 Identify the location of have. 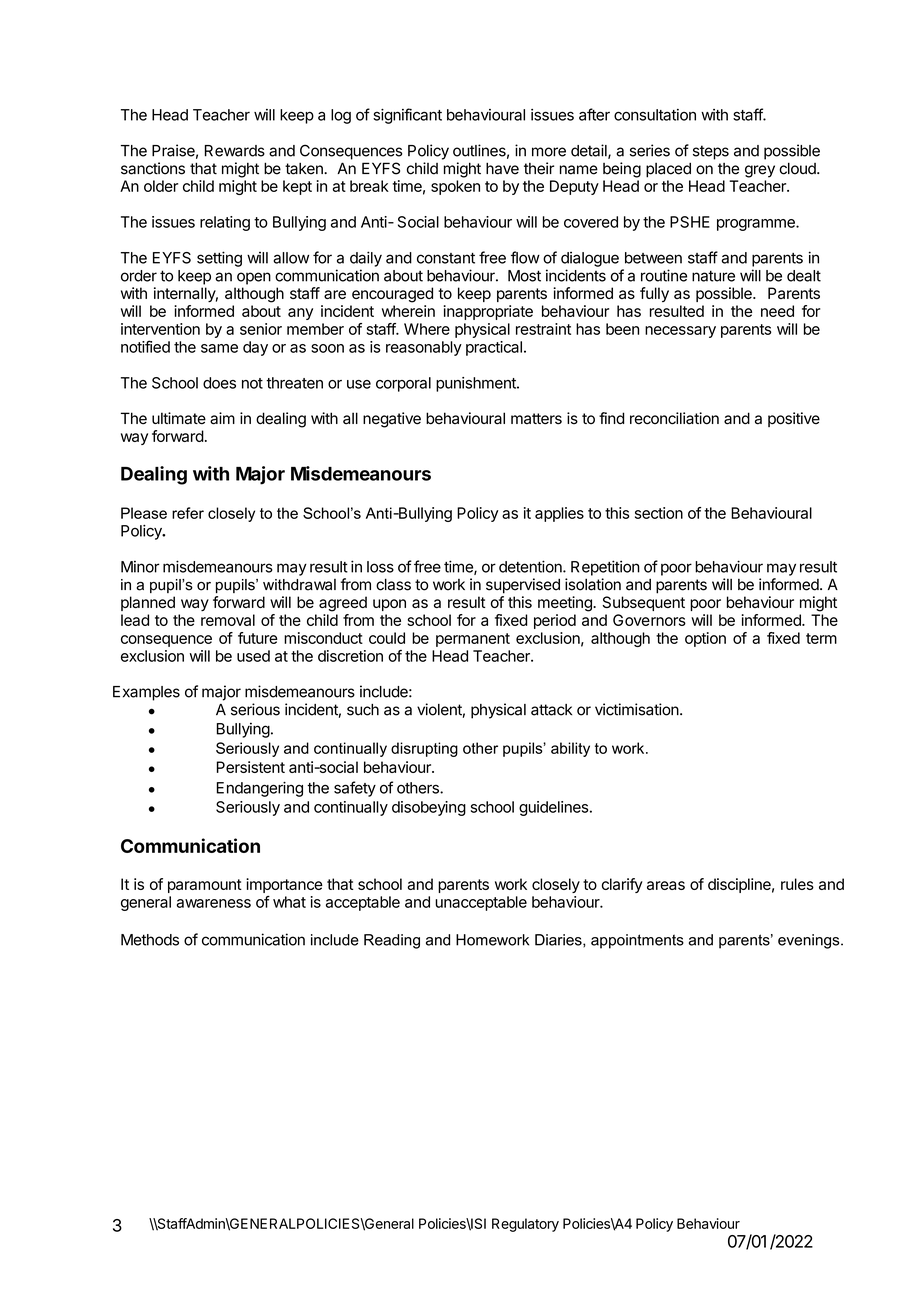
(502, 168).
